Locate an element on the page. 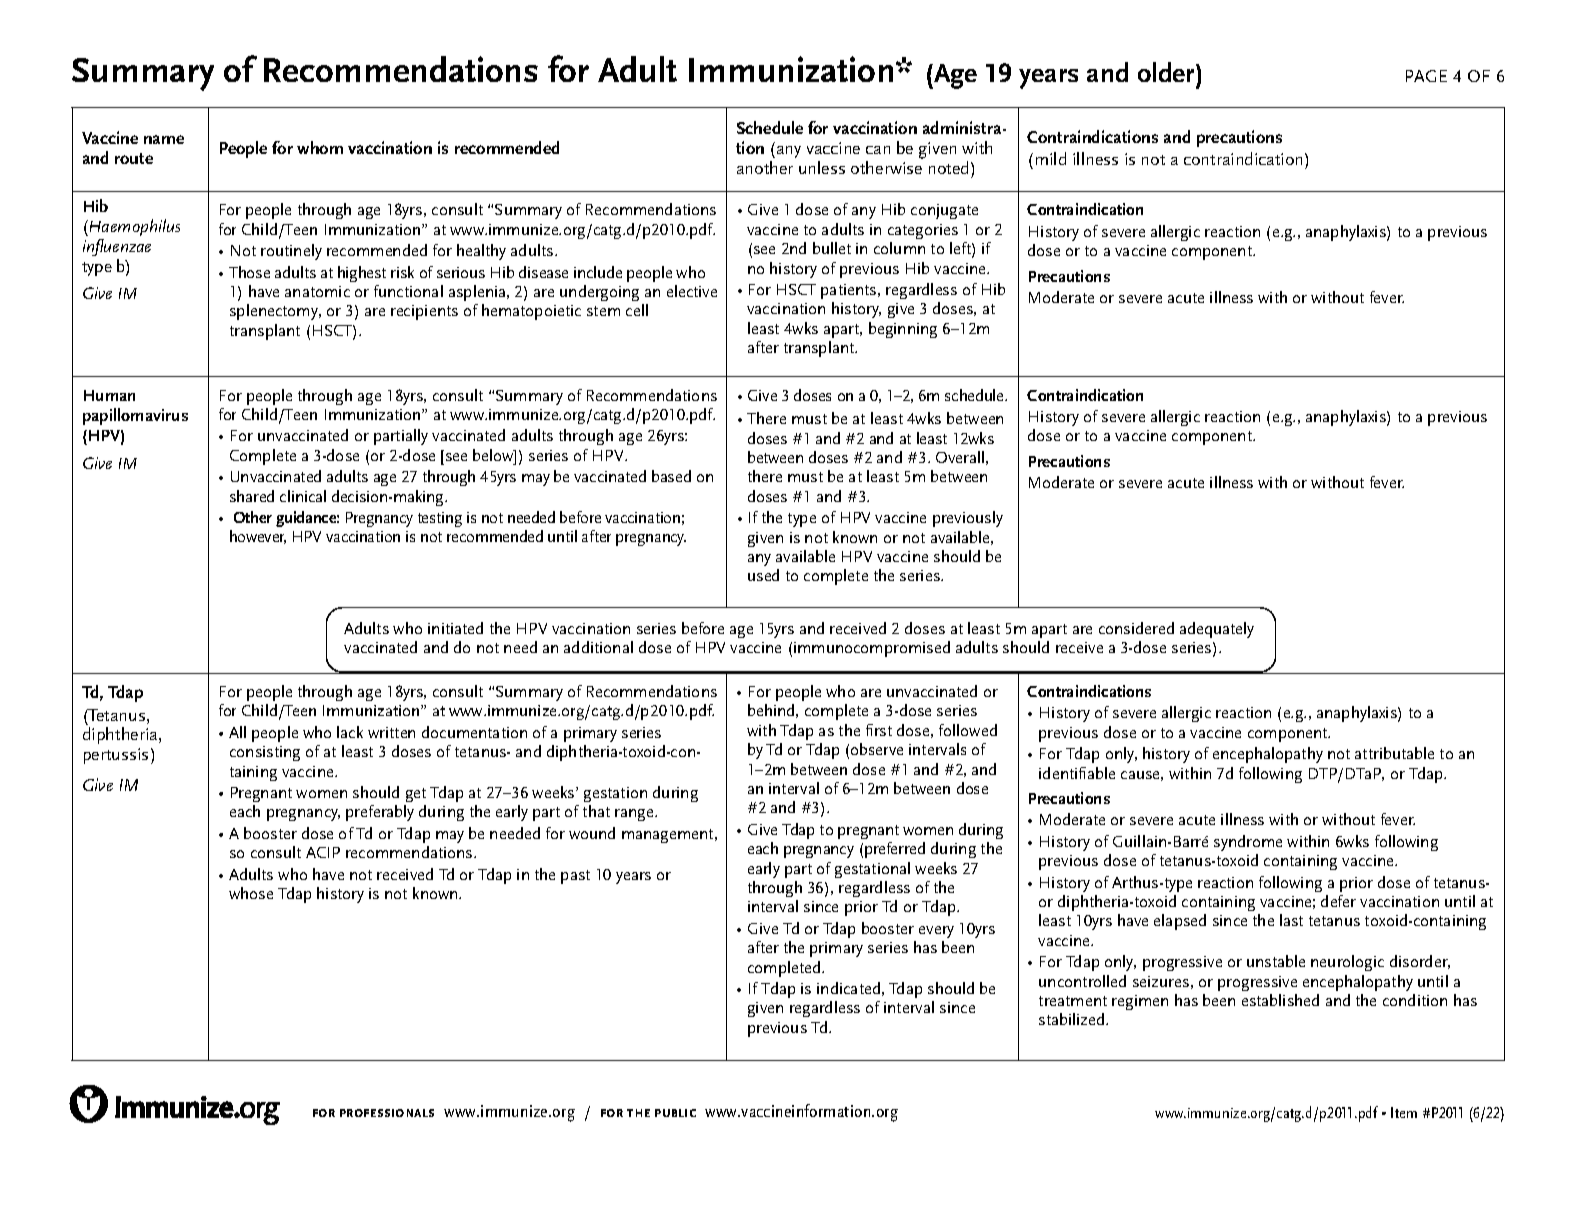 The image size is (1577, 1218). used is located at coordinates (763, 575).
